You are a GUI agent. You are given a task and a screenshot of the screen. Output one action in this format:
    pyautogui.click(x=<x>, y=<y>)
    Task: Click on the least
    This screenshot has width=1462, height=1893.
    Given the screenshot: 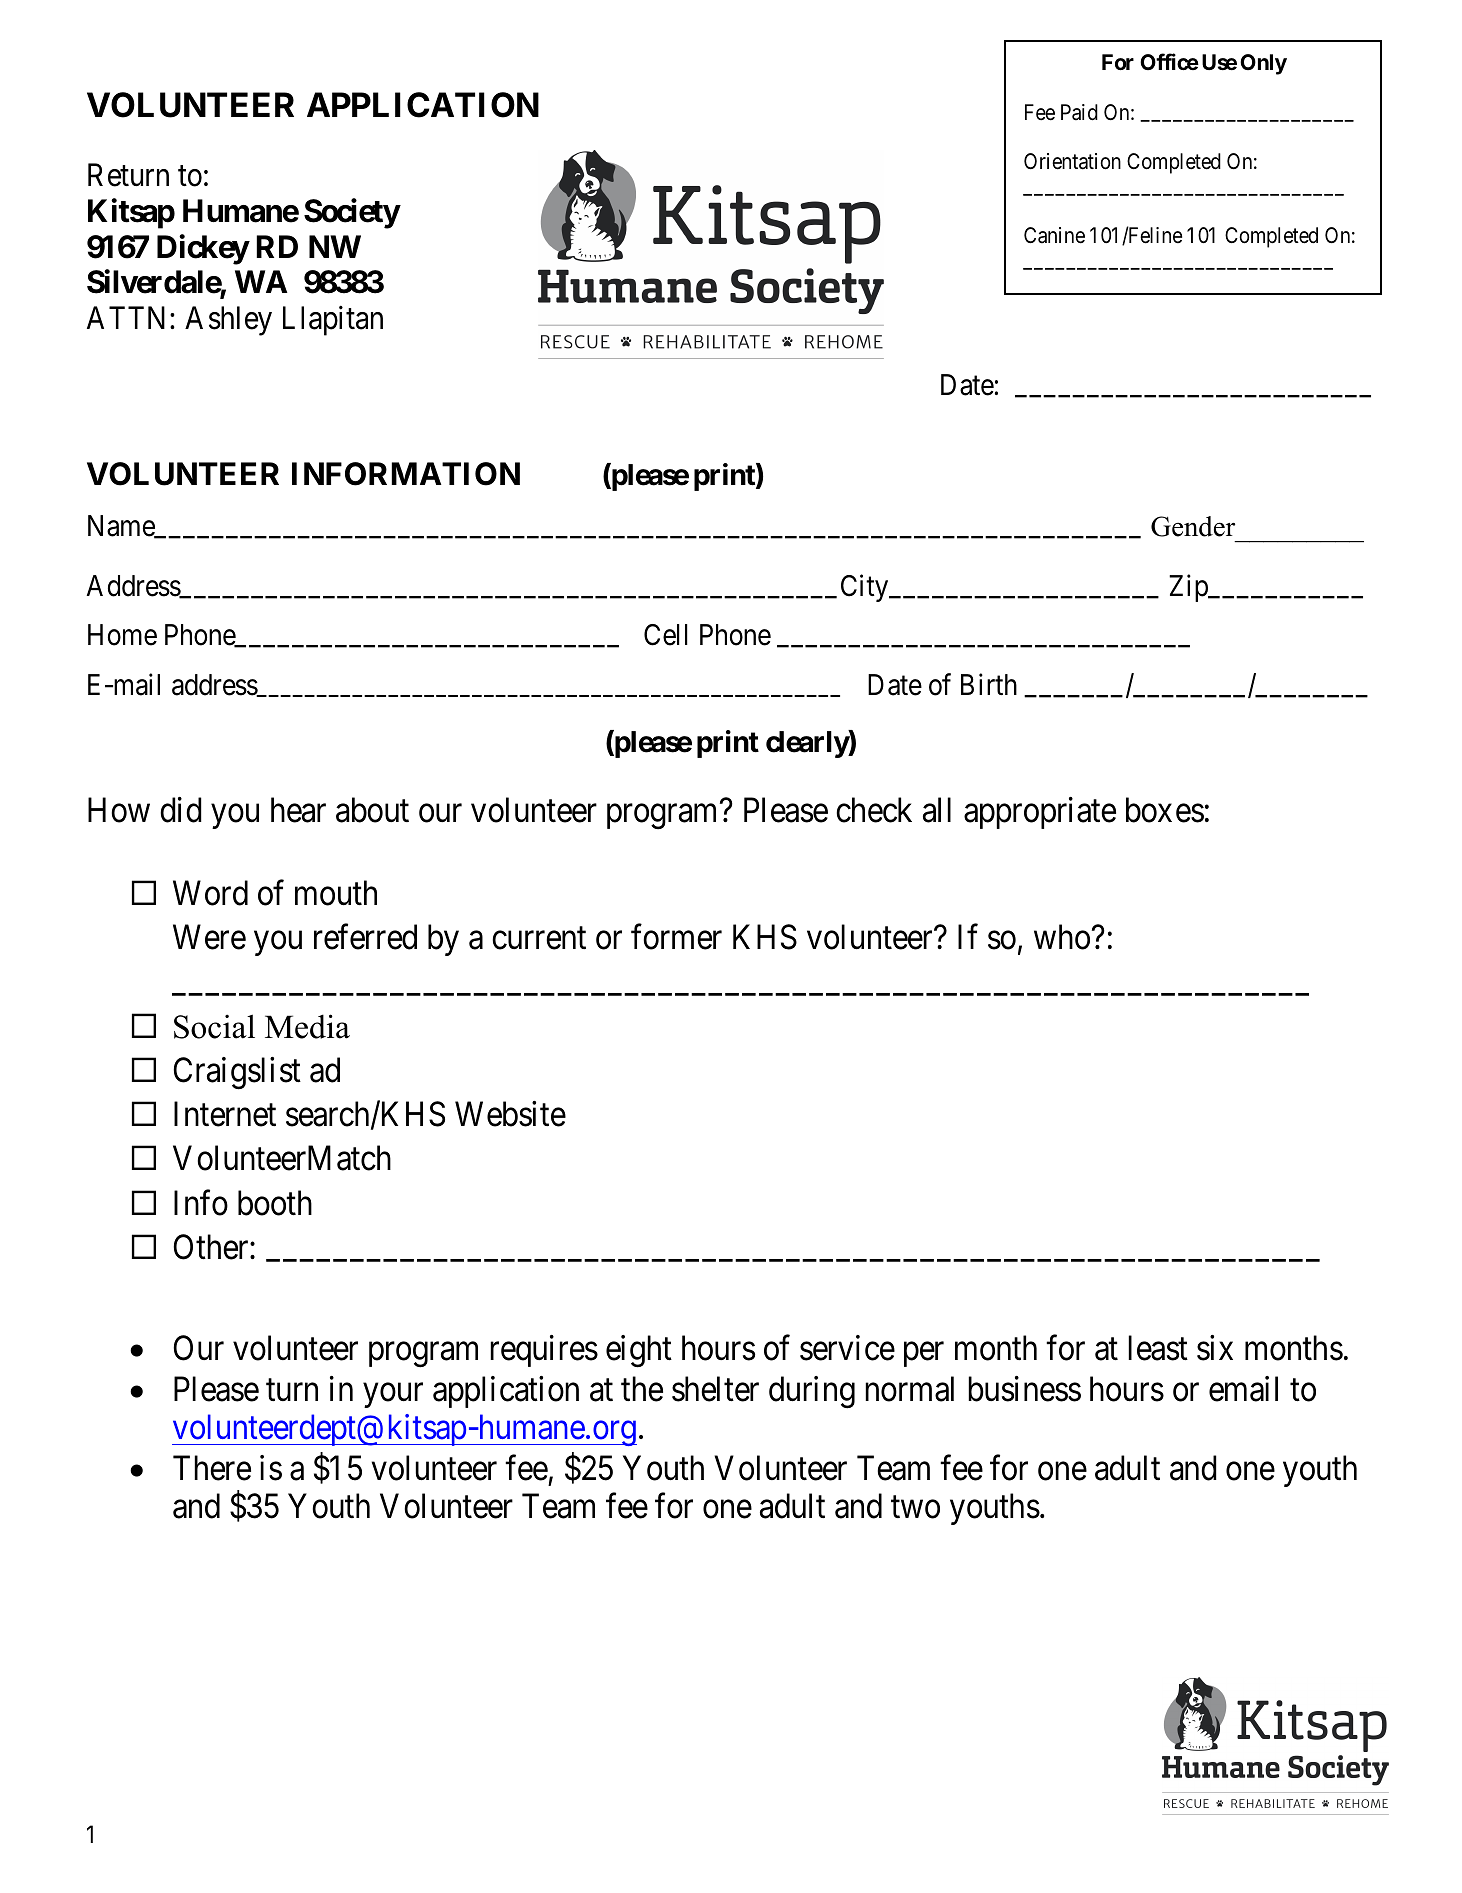 What is the action you would take?
    pyautogui.click(x=1158, y=1348)
